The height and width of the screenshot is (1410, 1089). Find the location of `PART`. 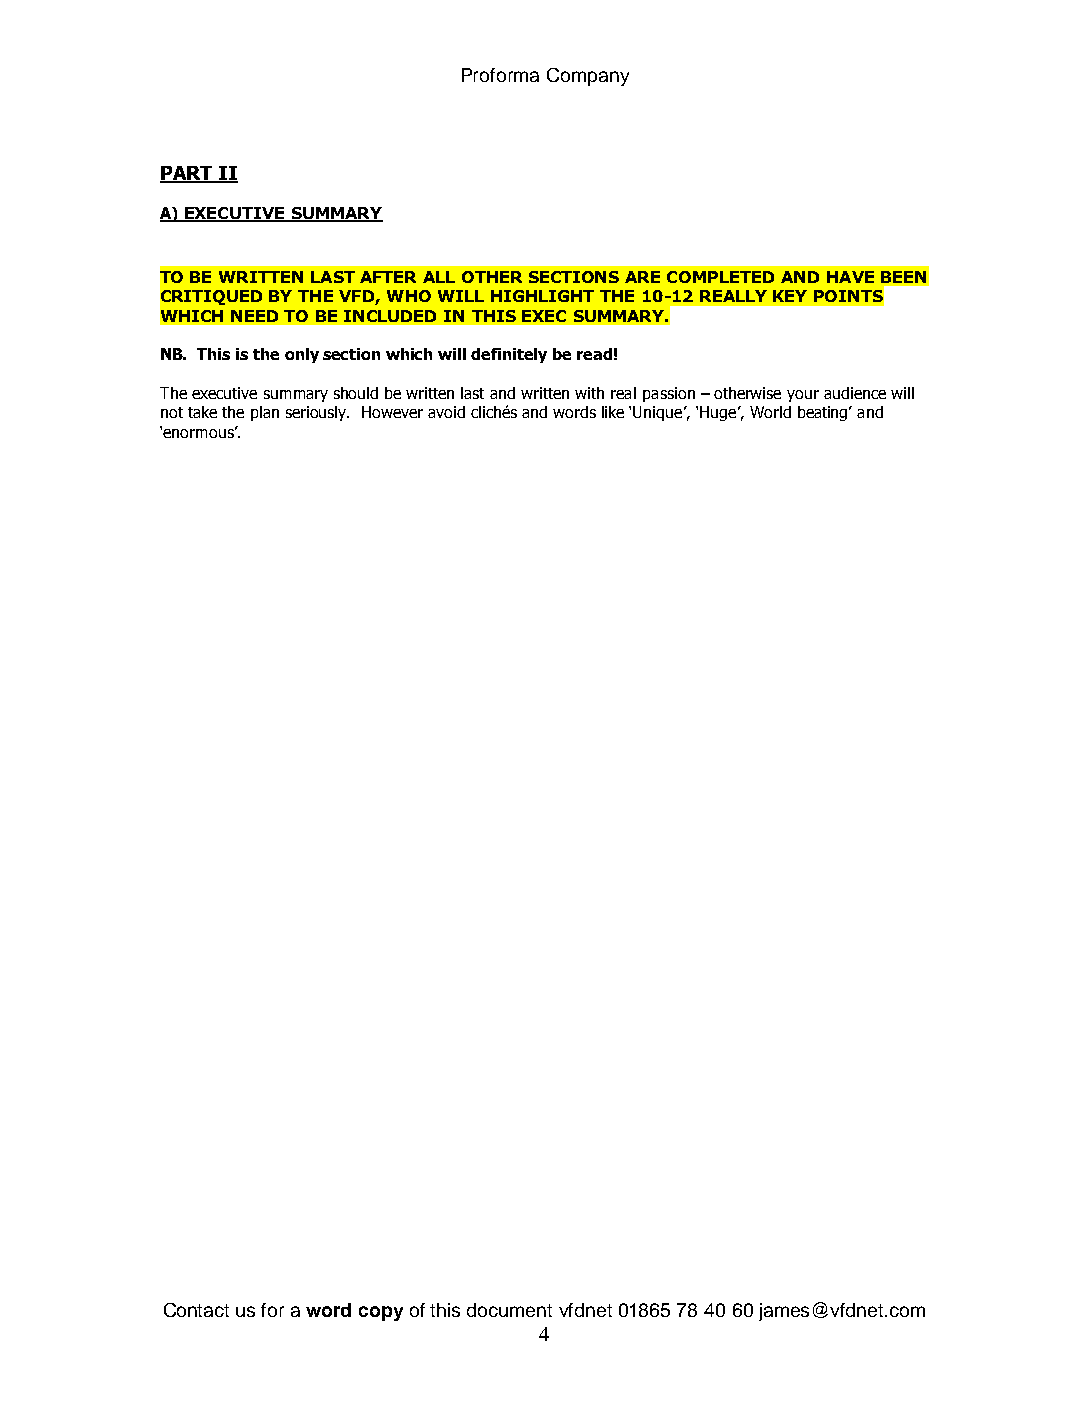

PART is located at coordinates (187, 174).
